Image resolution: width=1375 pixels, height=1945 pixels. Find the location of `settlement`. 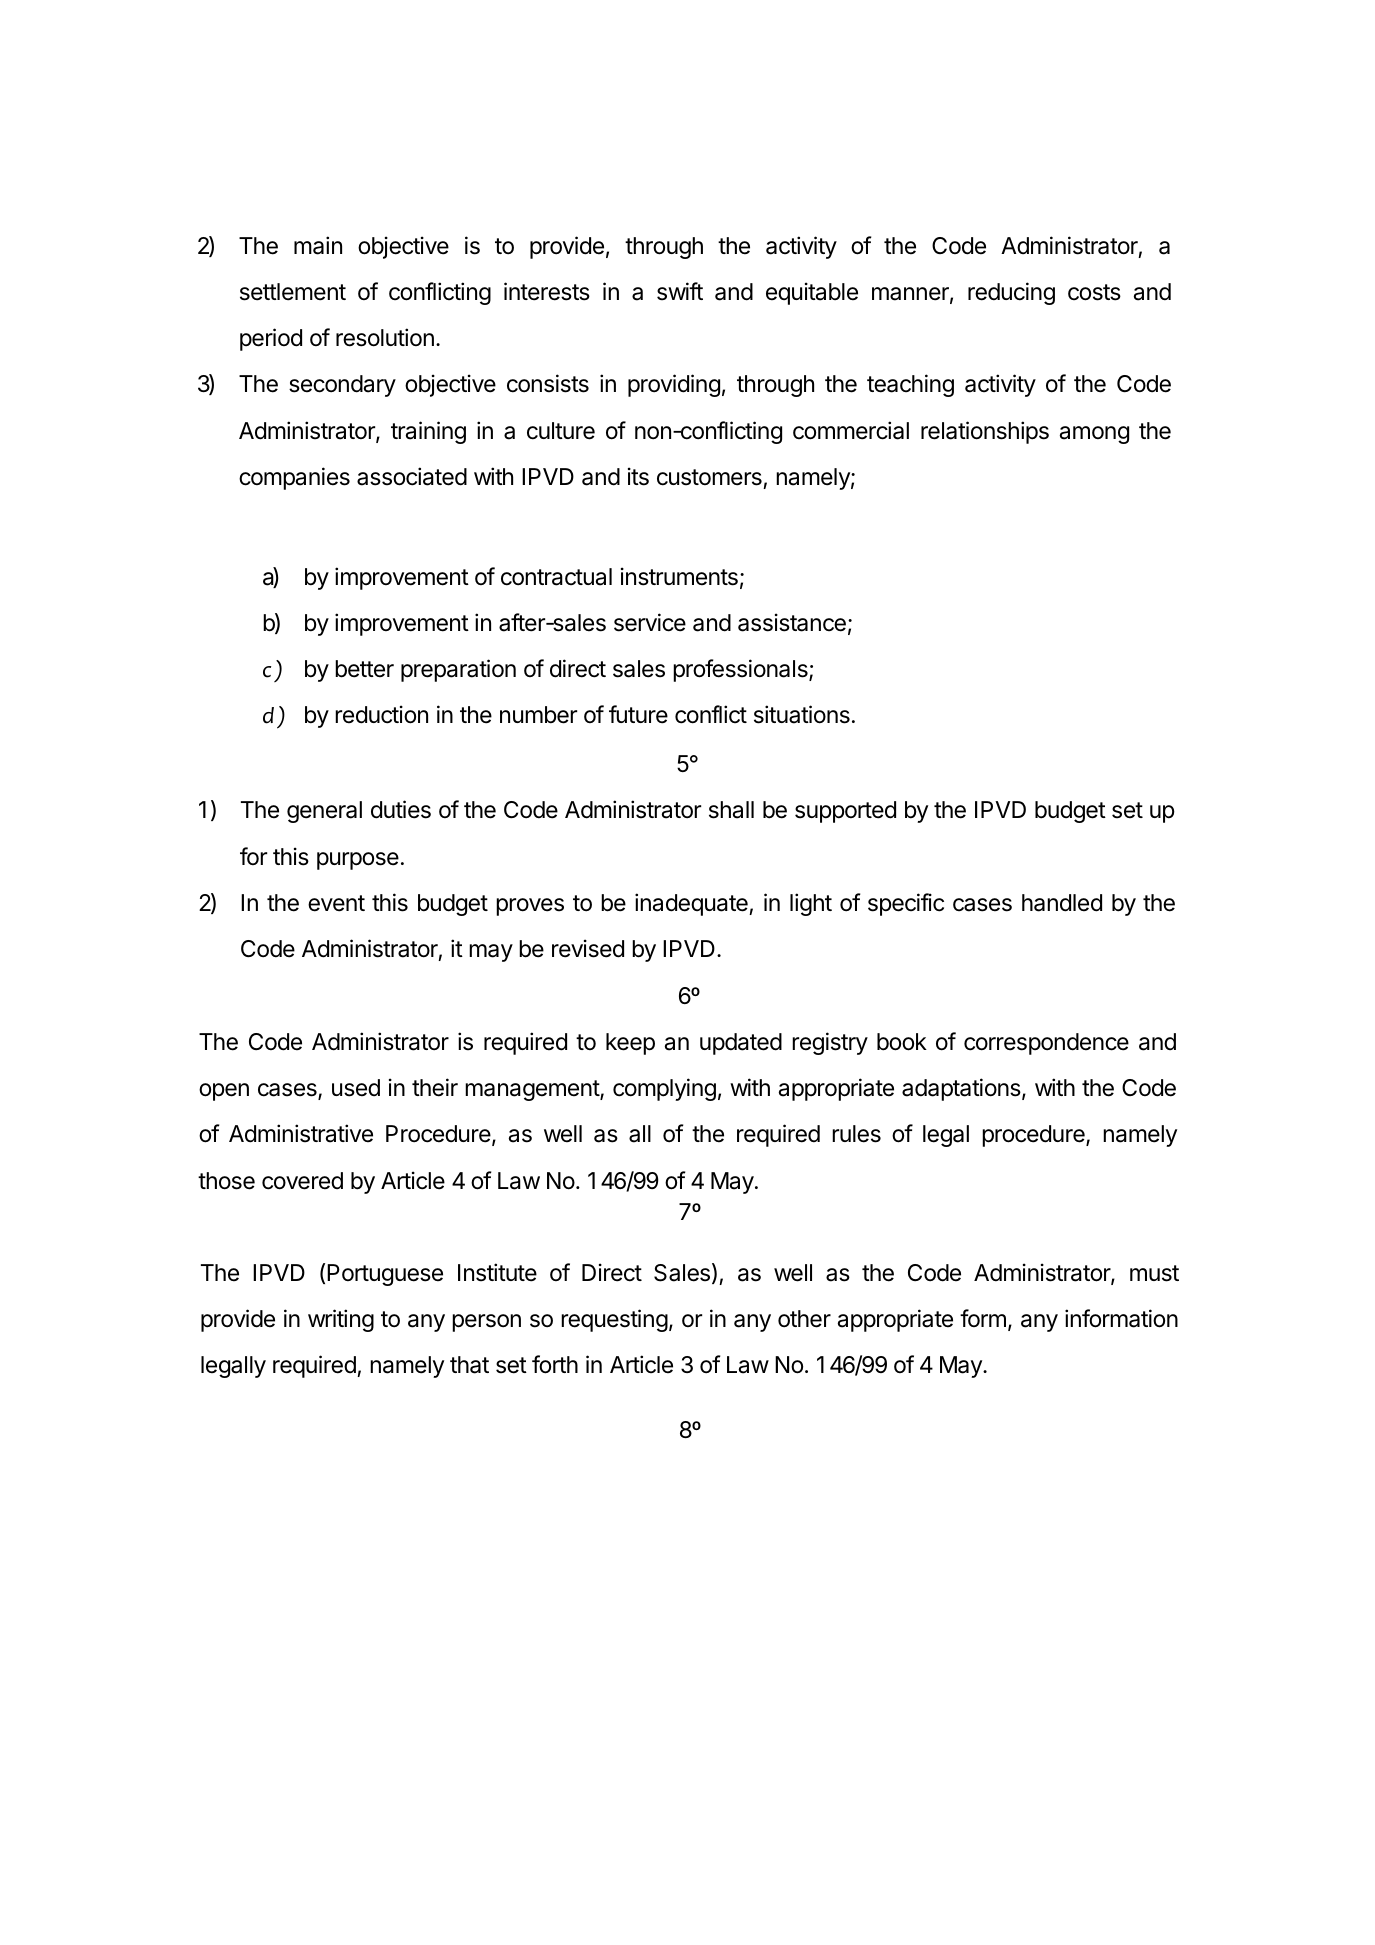

settlement is located at coordinates (293, 292).
